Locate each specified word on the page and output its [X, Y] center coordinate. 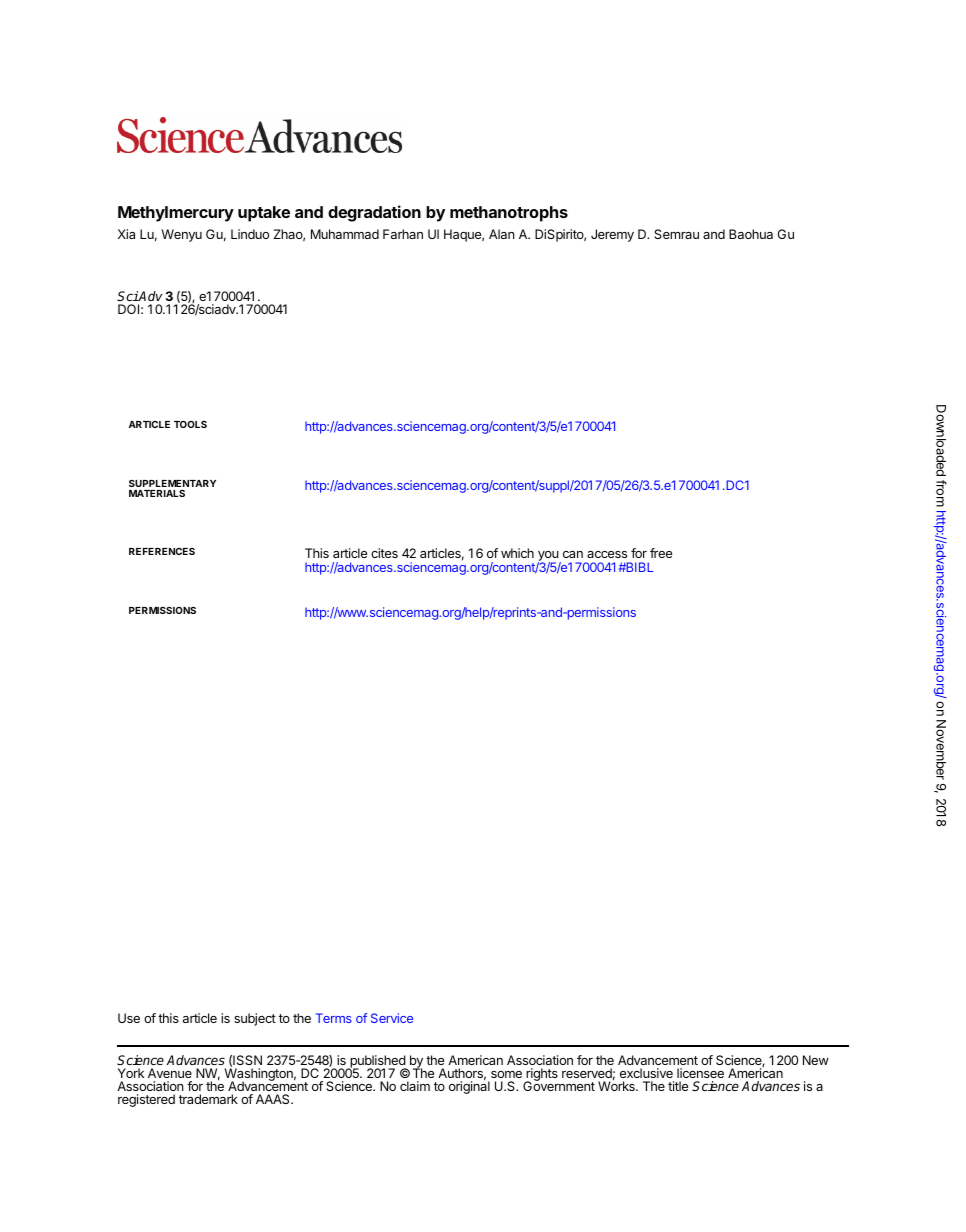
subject [255, 1019]
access [607, 554]
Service [392, 1018]
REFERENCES [162, 551]
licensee [700, 1073]
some [506, 1074]
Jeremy [612, 235]
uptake [264, 214]
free [661, 553]
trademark [208, 1099]
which [517, 553]
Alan [501, 234]
